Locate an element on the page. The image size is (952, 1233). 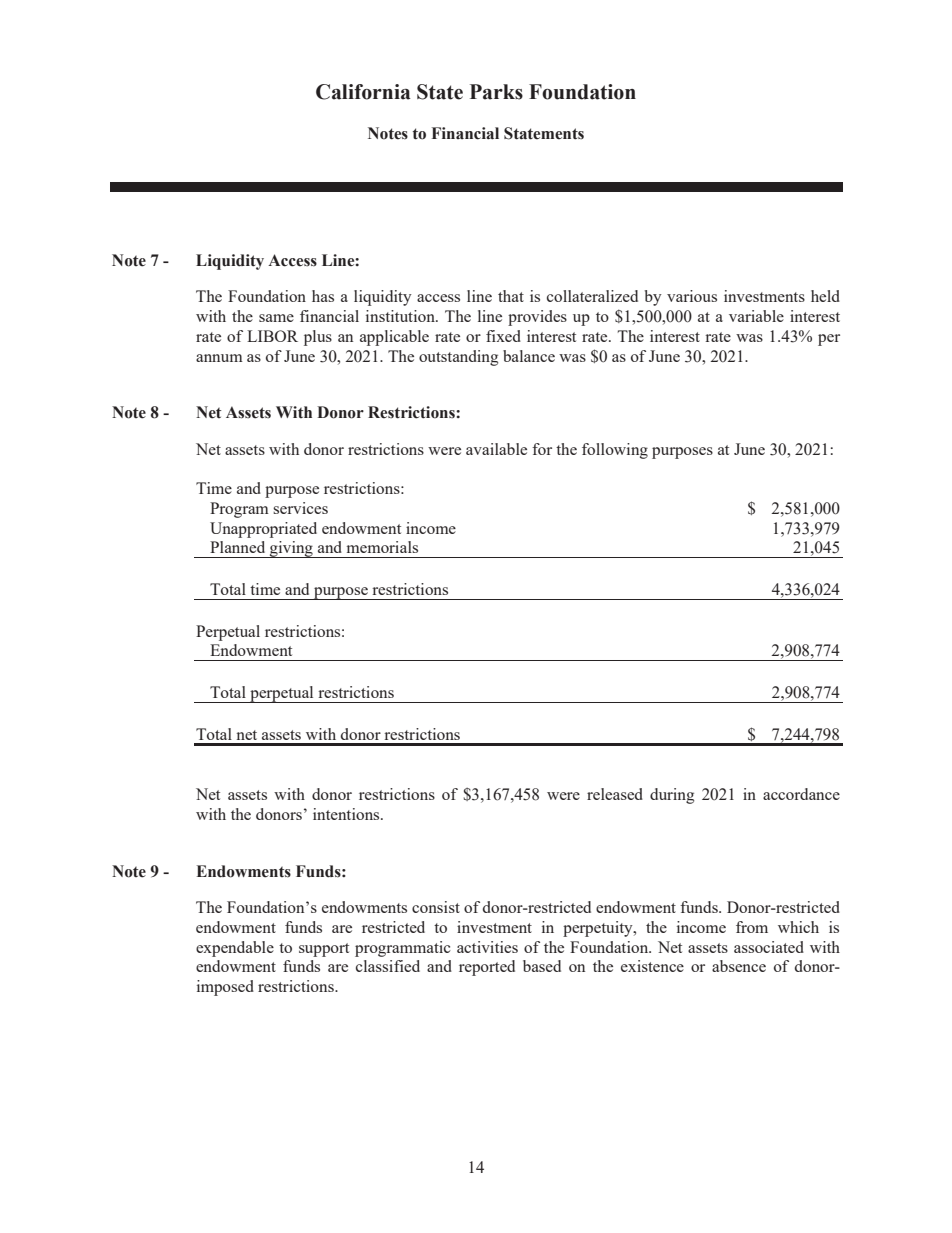
following is located at coordinates (615, 451).
